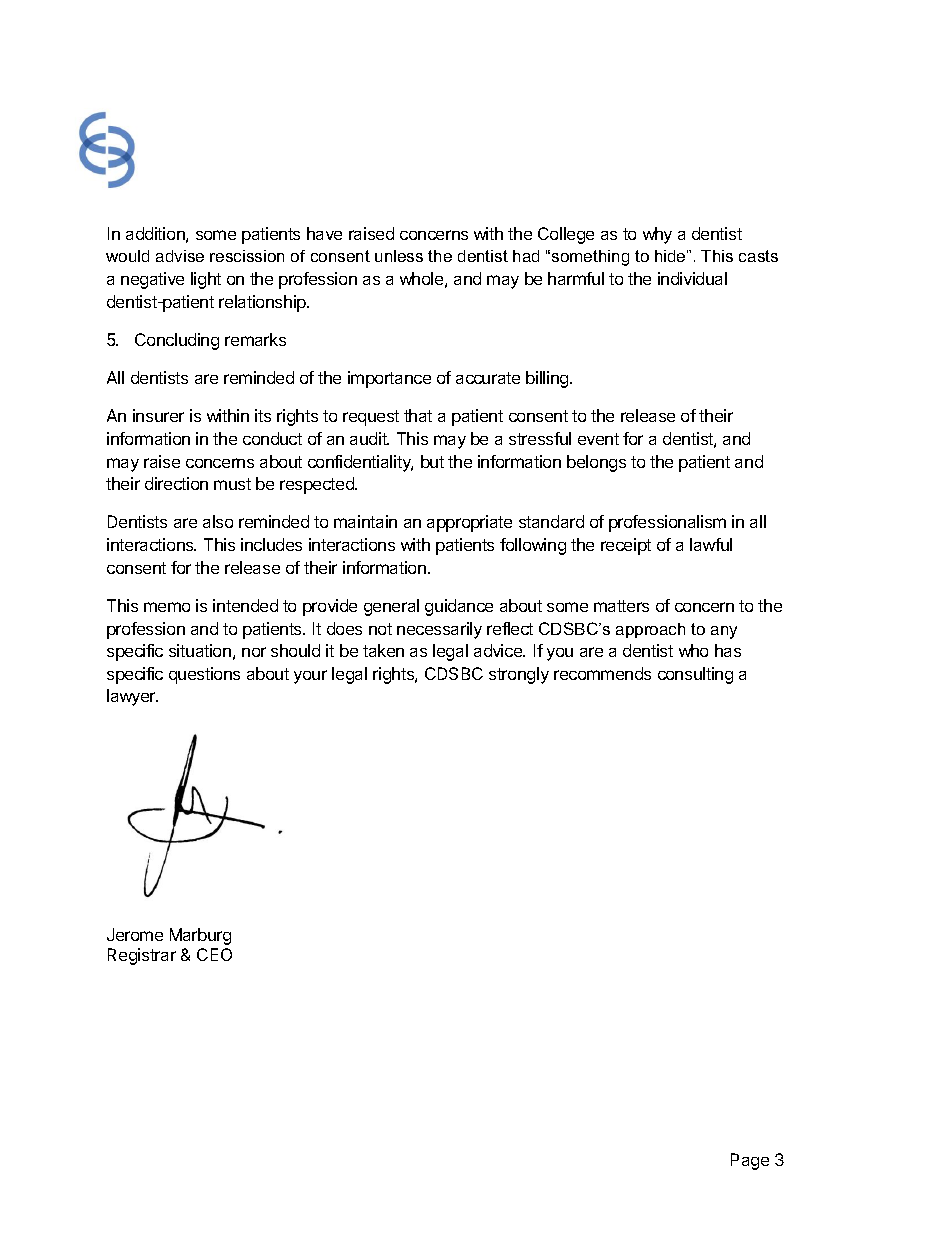 This screenshot has width=952, height=1233. Describe the element at coordinates (750, 1161) in the screenshot. I see `Page` at that location.
